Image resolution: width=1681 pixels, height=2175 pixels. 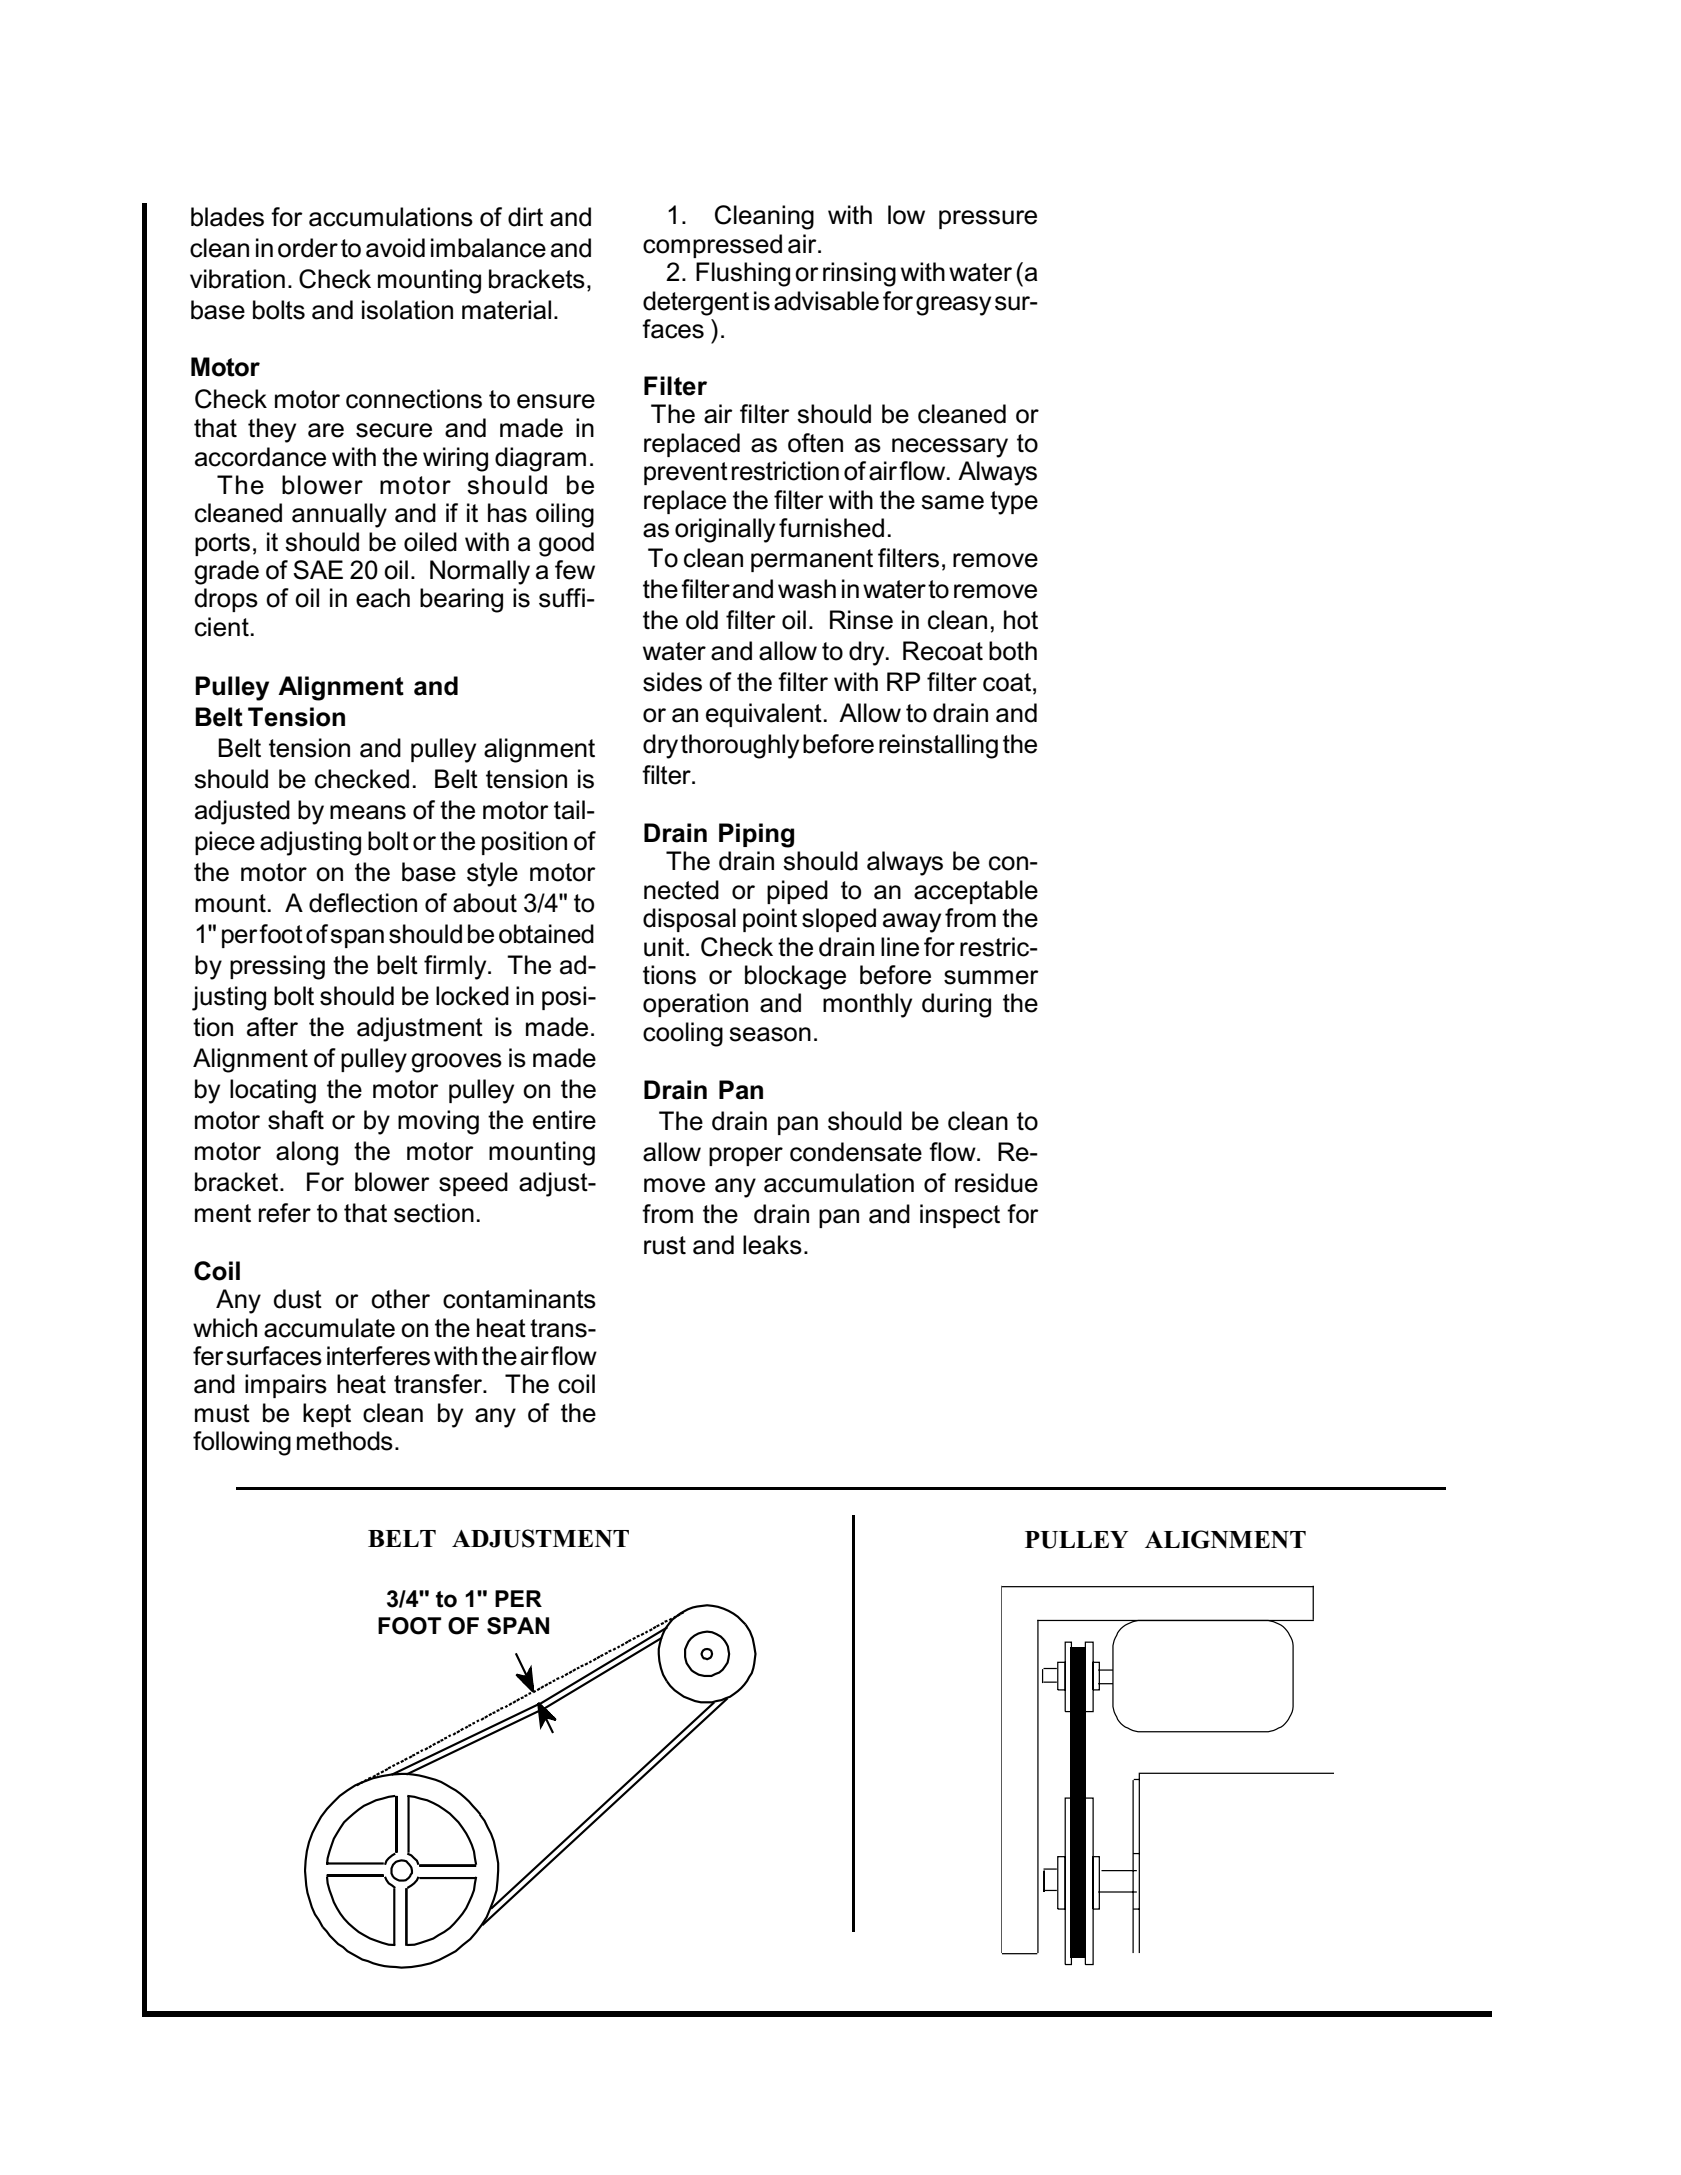 What do you see at coordinates (564, 1120) in the screenshot?
I see `entire` at bounding box center [564, 1120].
